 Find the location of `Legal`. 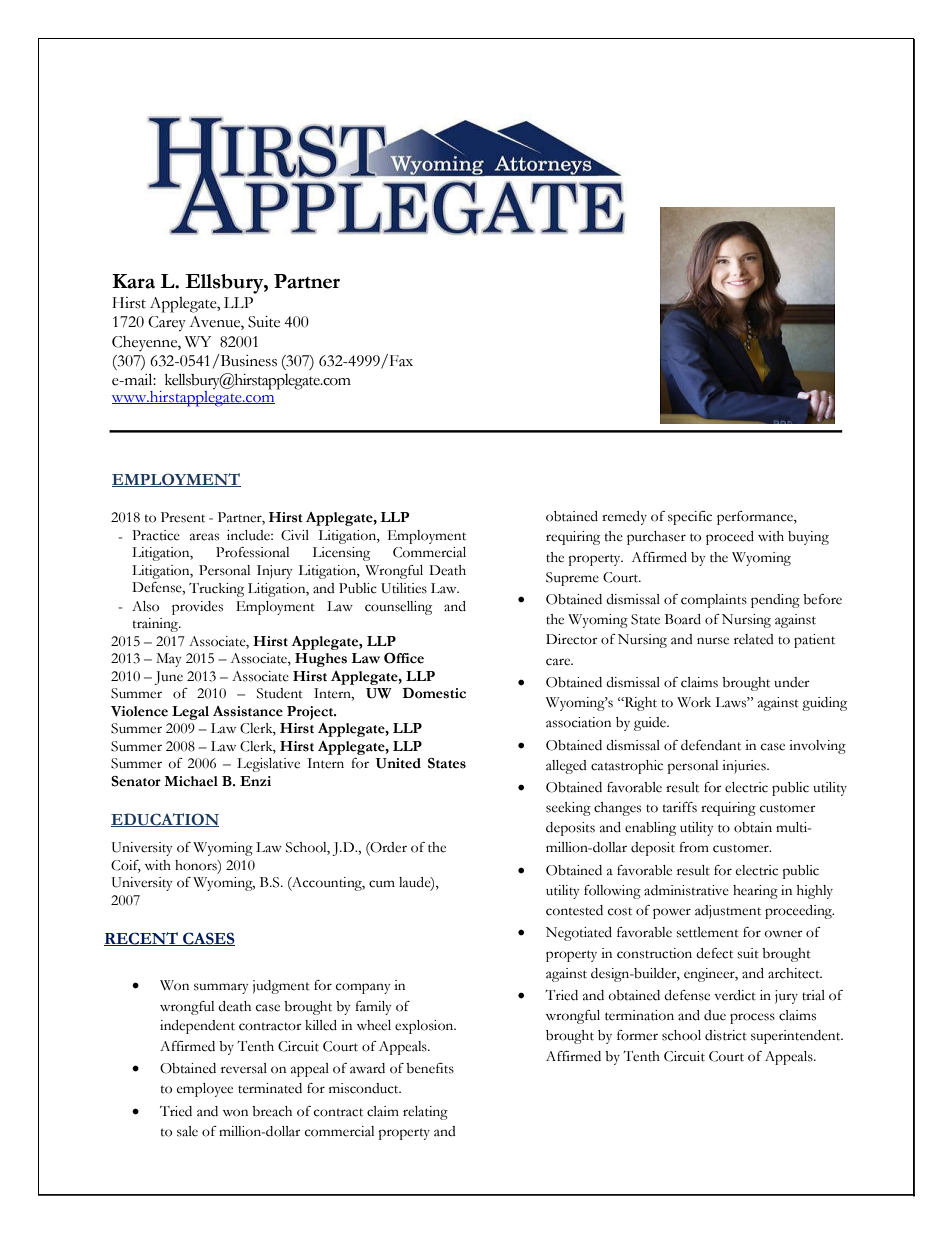

Legal is located at coordinates (190, 713).
